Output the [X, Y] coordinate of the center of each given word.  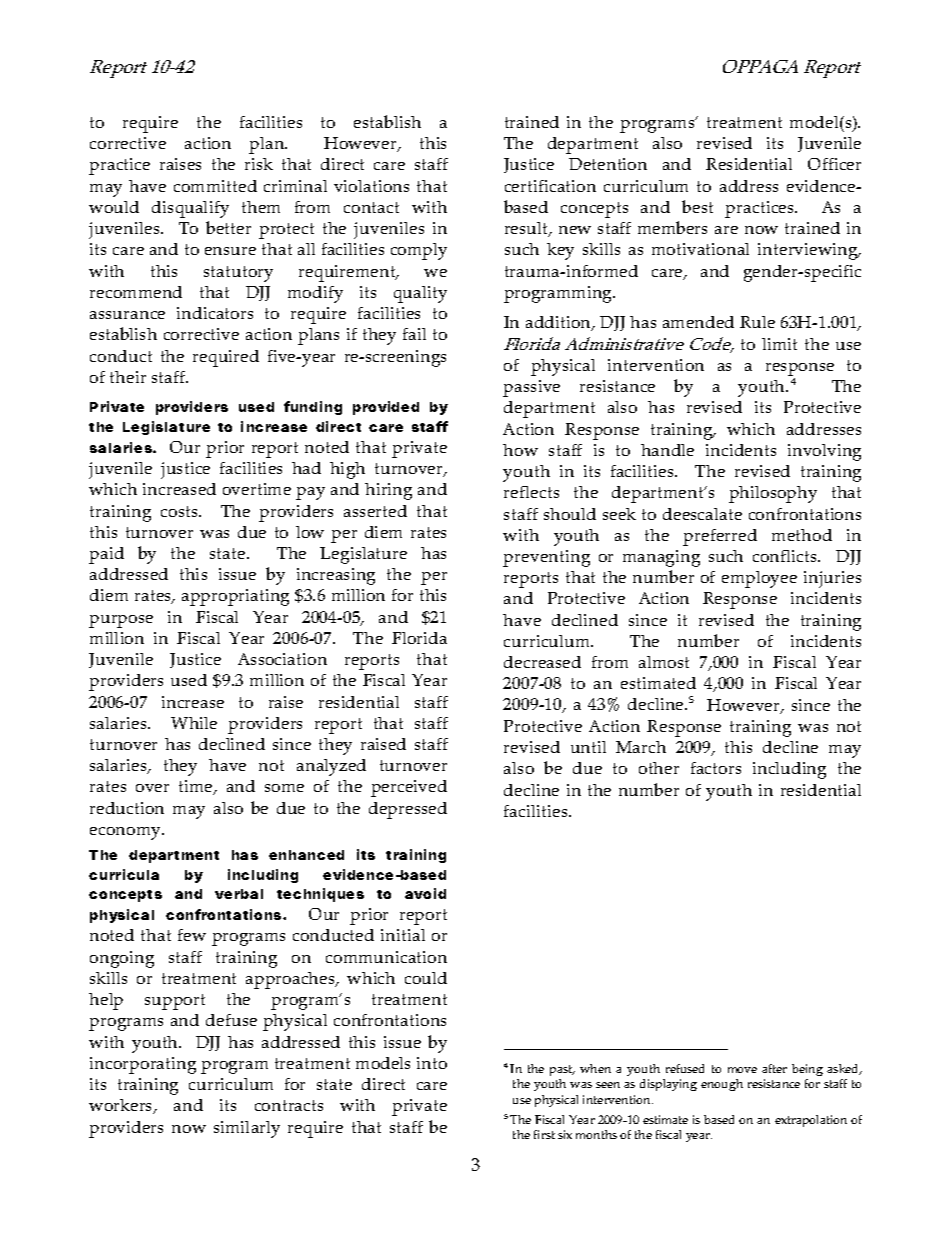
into [432, 1063]
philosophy [773, 494]
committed [215, 186]
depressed [408, 810]
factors [716, 768]
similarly [247, 1129]
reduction [127, 808]
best [697, 206]
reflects [531, 492]
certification [550, 186]
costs [181, 511]
